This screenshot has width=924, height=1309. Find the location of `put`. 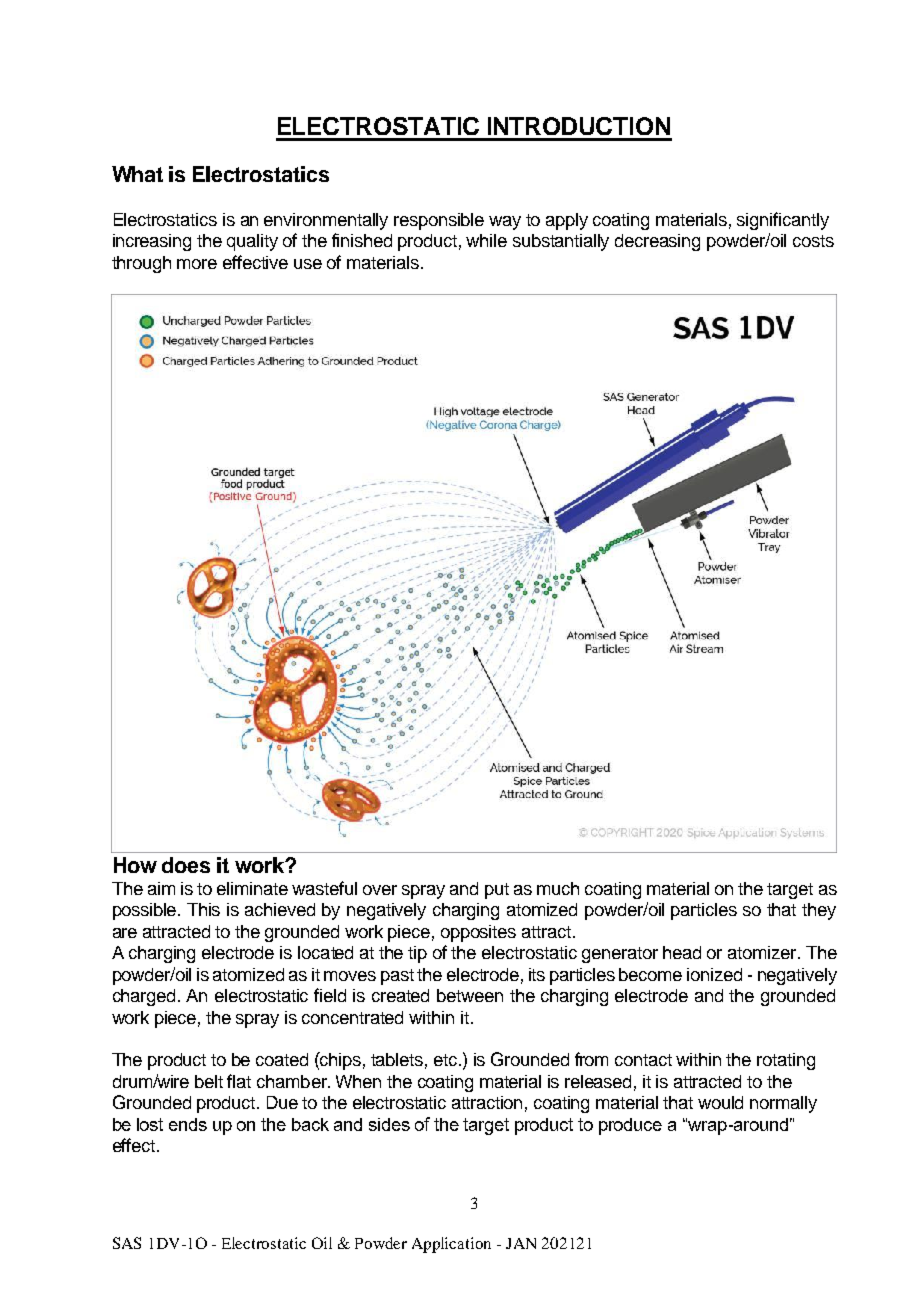

put is located at coordinates (497, 891).
